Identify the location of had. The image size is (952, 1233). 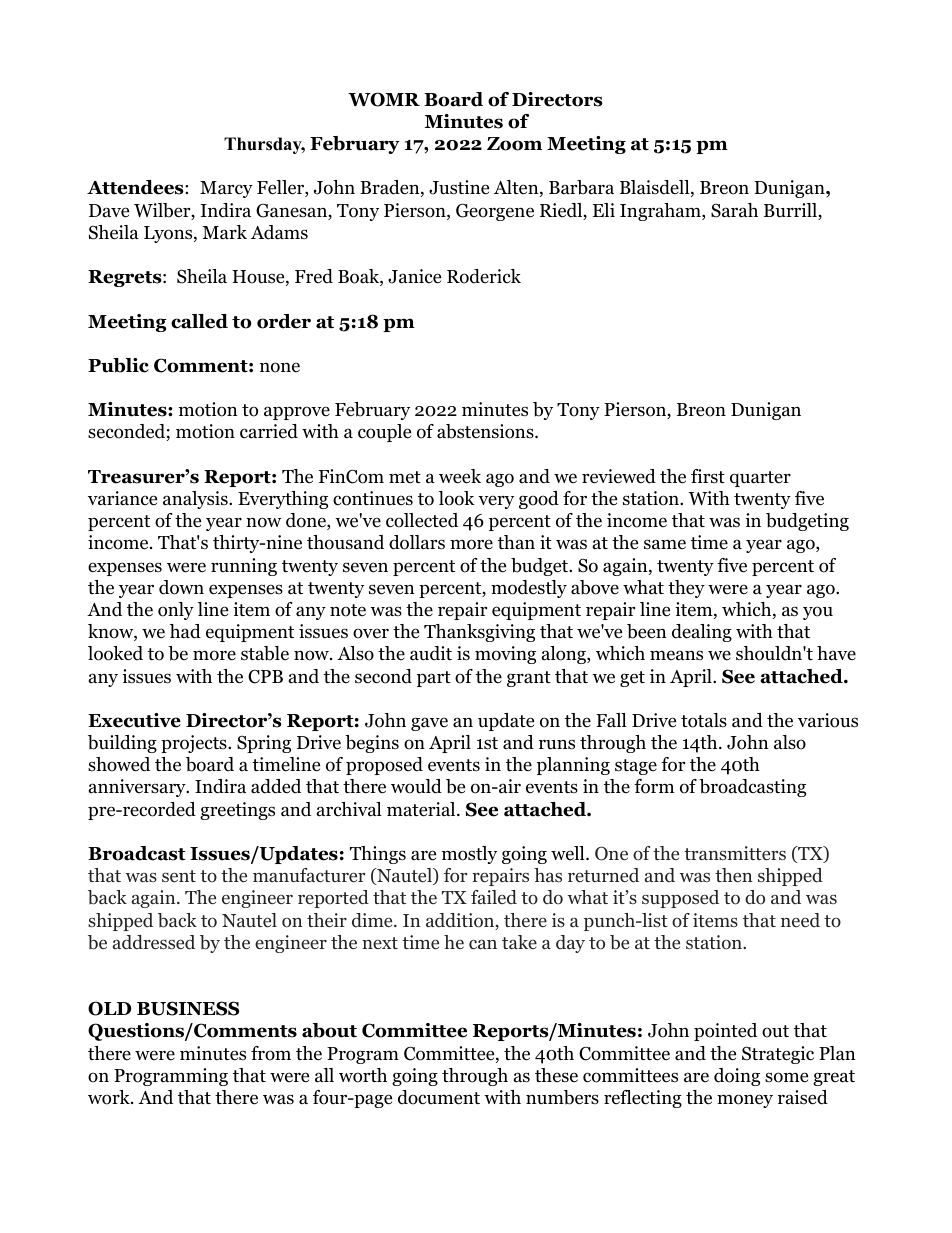
(185, 631).
